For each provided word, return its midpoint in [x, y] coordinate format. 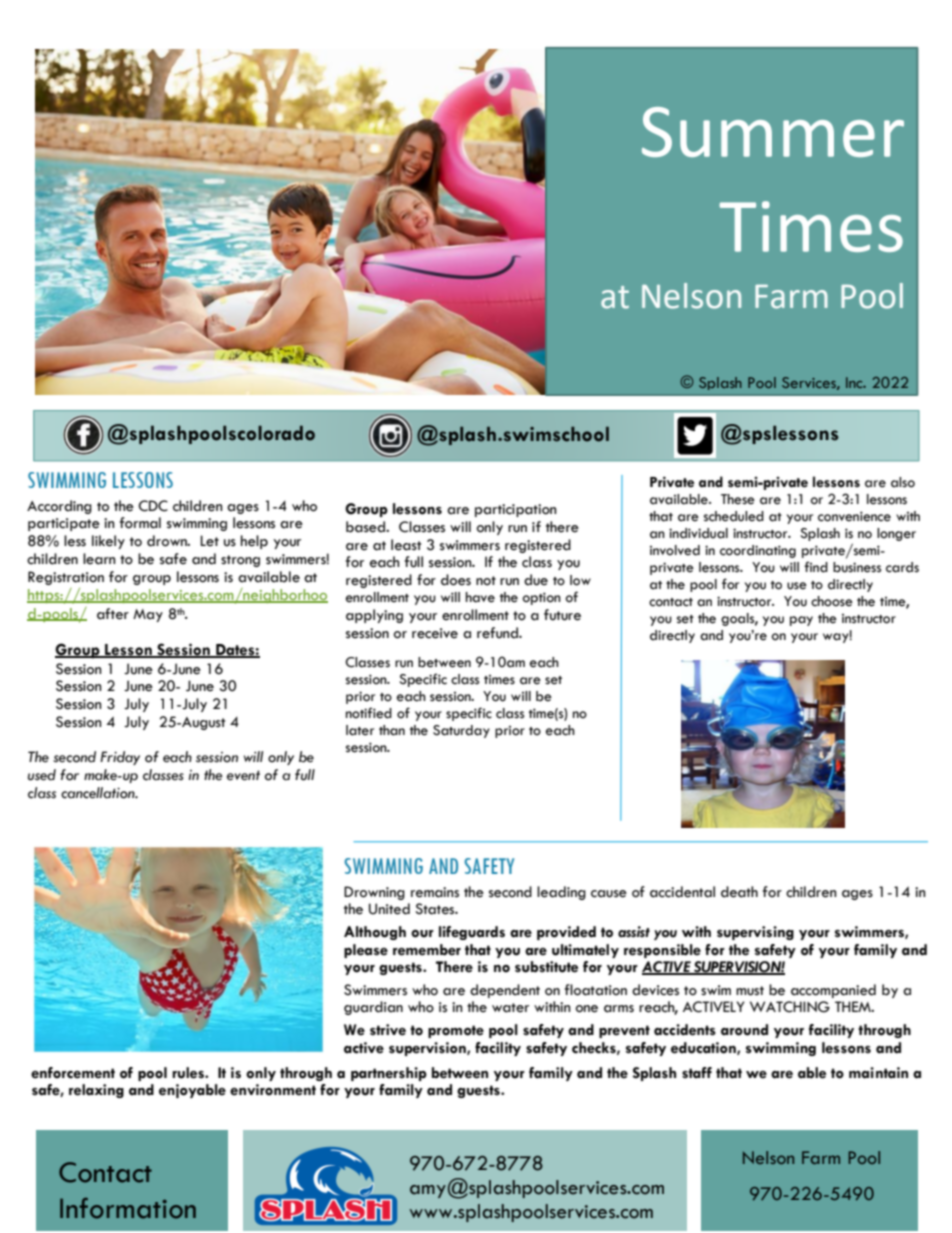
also [903, 482]
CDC [153, 506]
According [59, 507]
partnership [389, 1074]
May [148, 615]
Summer [773, 132]
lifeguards [472, 933]
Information [128, 1208]
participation [515, 510]
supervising [755, 933]
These [738, 499]
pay [801, 621]
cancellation [99, 793]
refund [498, 633]
